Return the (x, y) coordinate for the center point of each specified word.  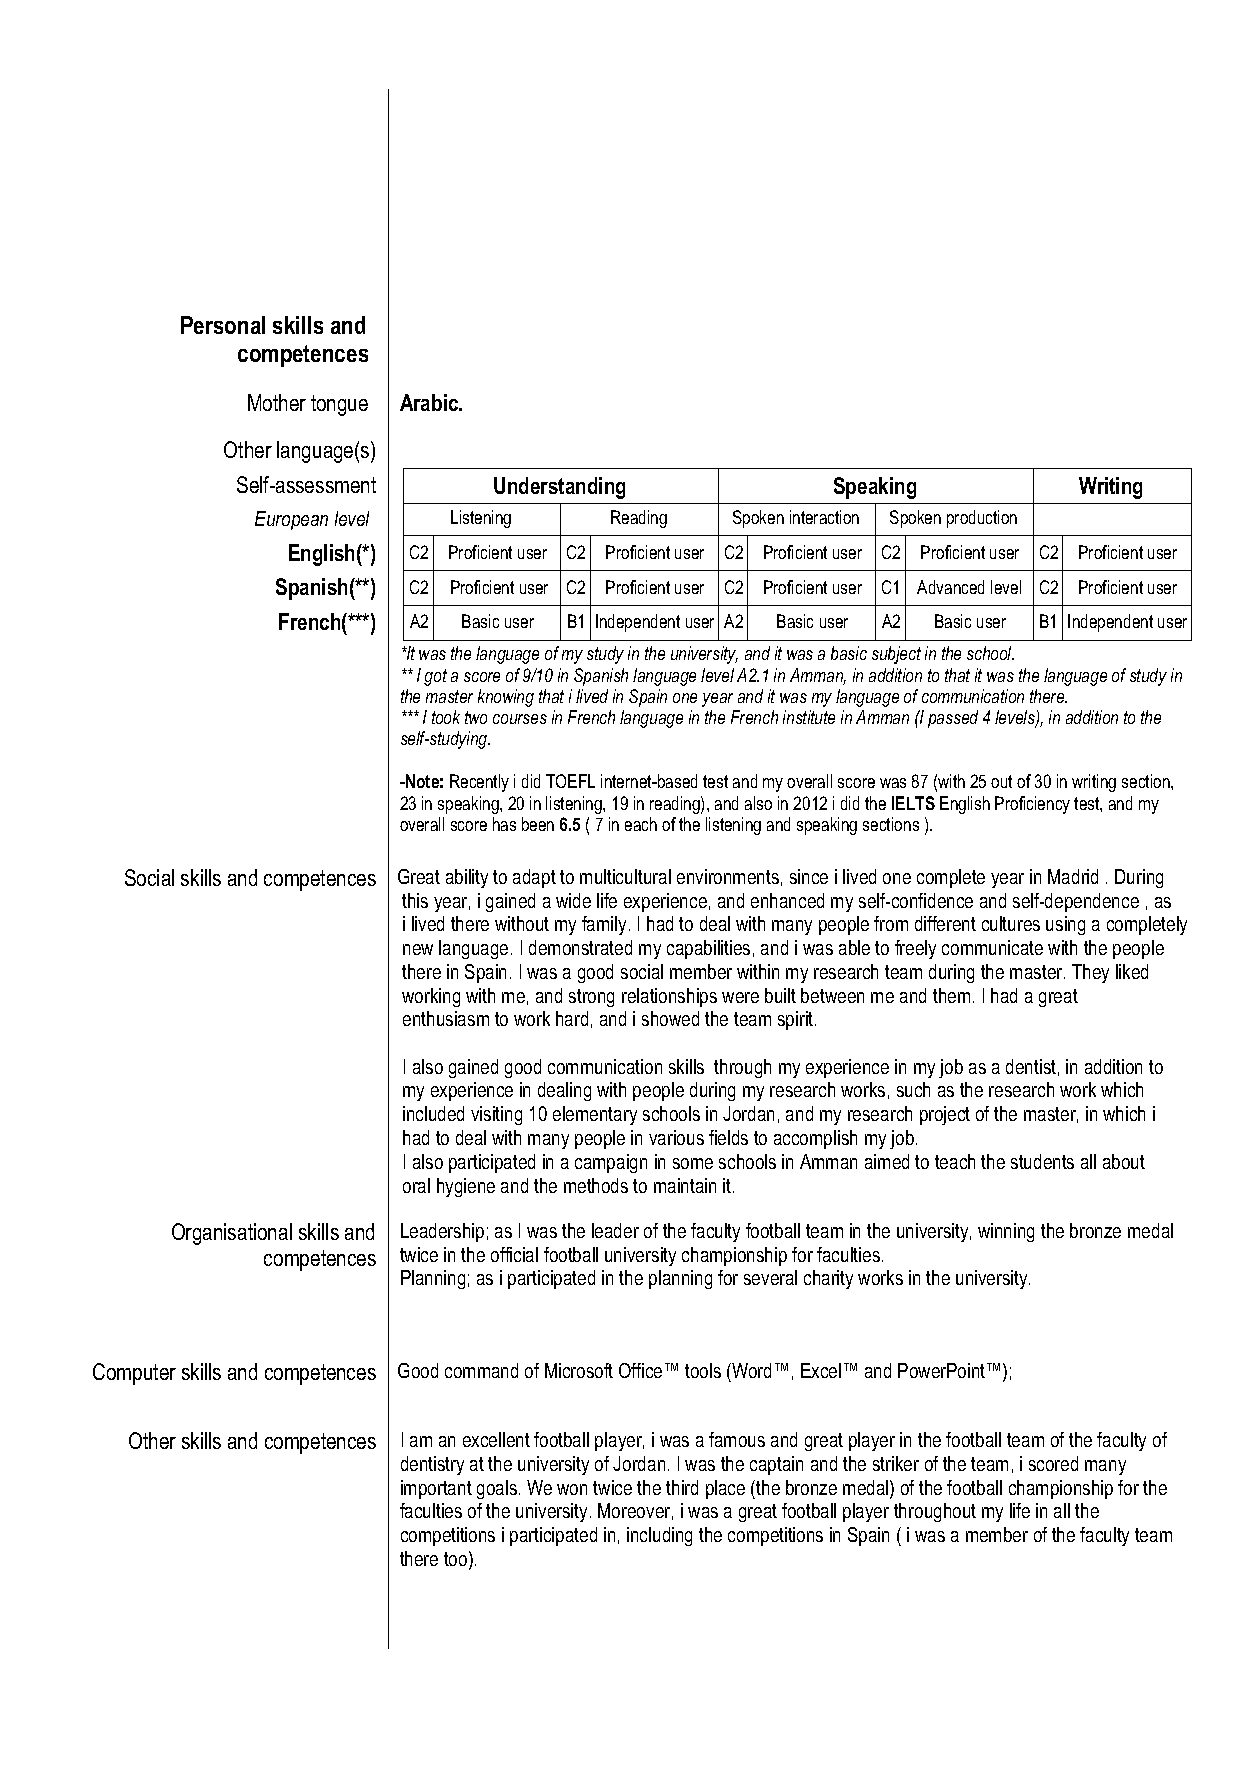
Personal (223, 325)
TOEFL (570, 781)
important (436, 1489)
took (446, 717)
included (433, 1113)
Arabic (430, 402)
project (945, 1115)
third (682, 1487)
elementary (595, 1115)
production (982, 519)
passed (953, 719)
